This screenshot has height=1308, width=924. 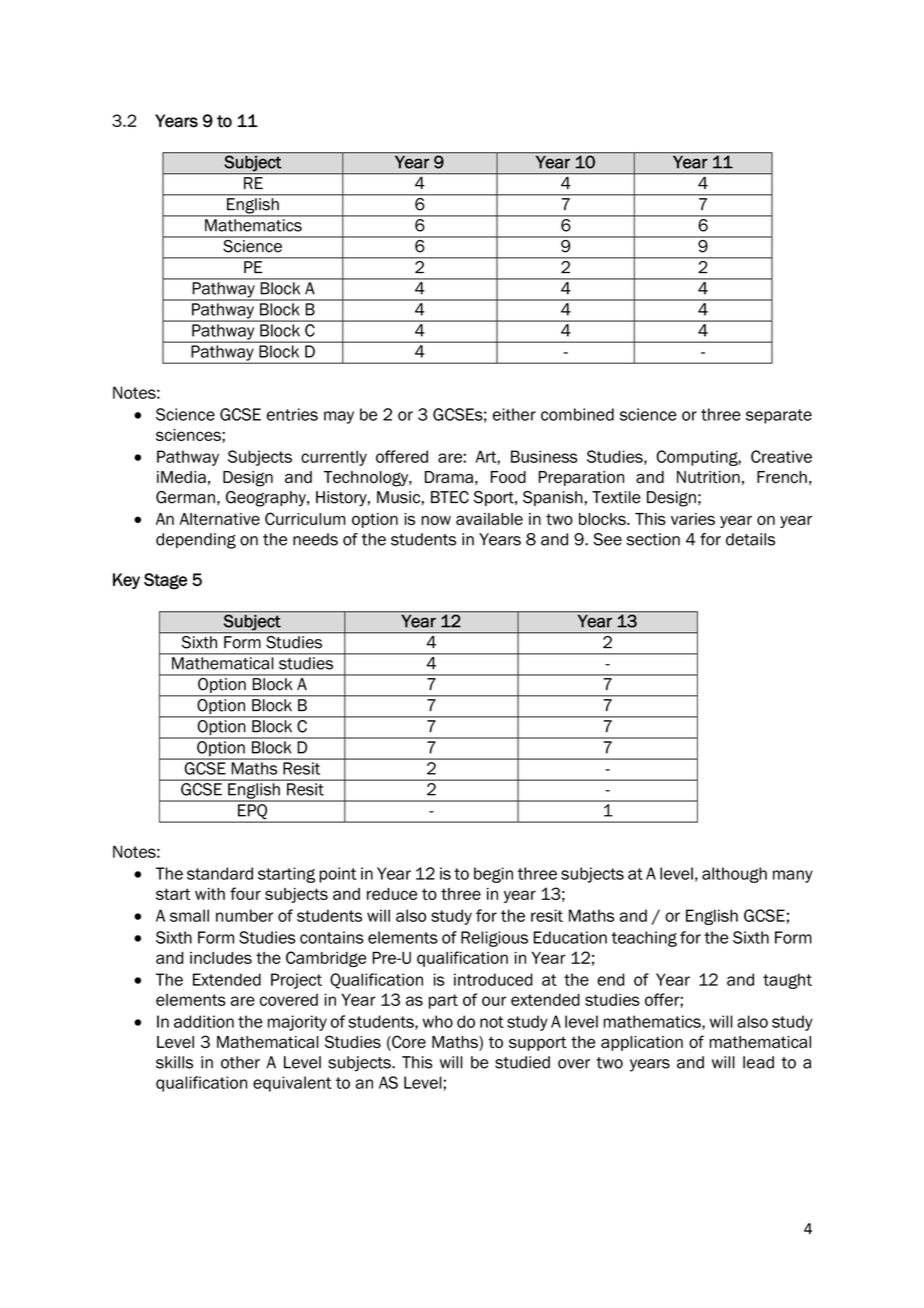 I want to click on although, so click(x=734, y=875).
